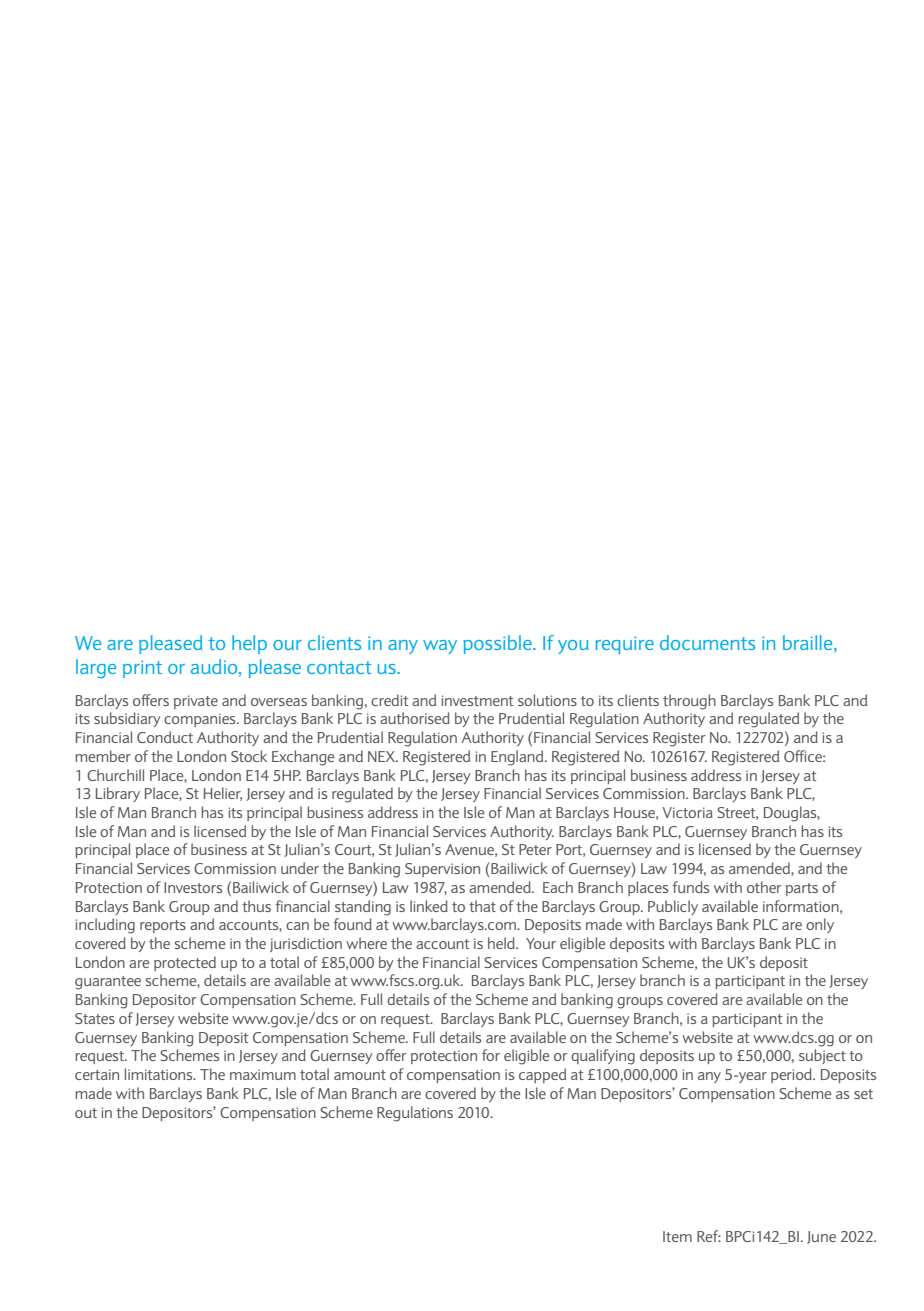  Describe the element at coordinates (86, 1113) in the image. I see `out` at that location.
